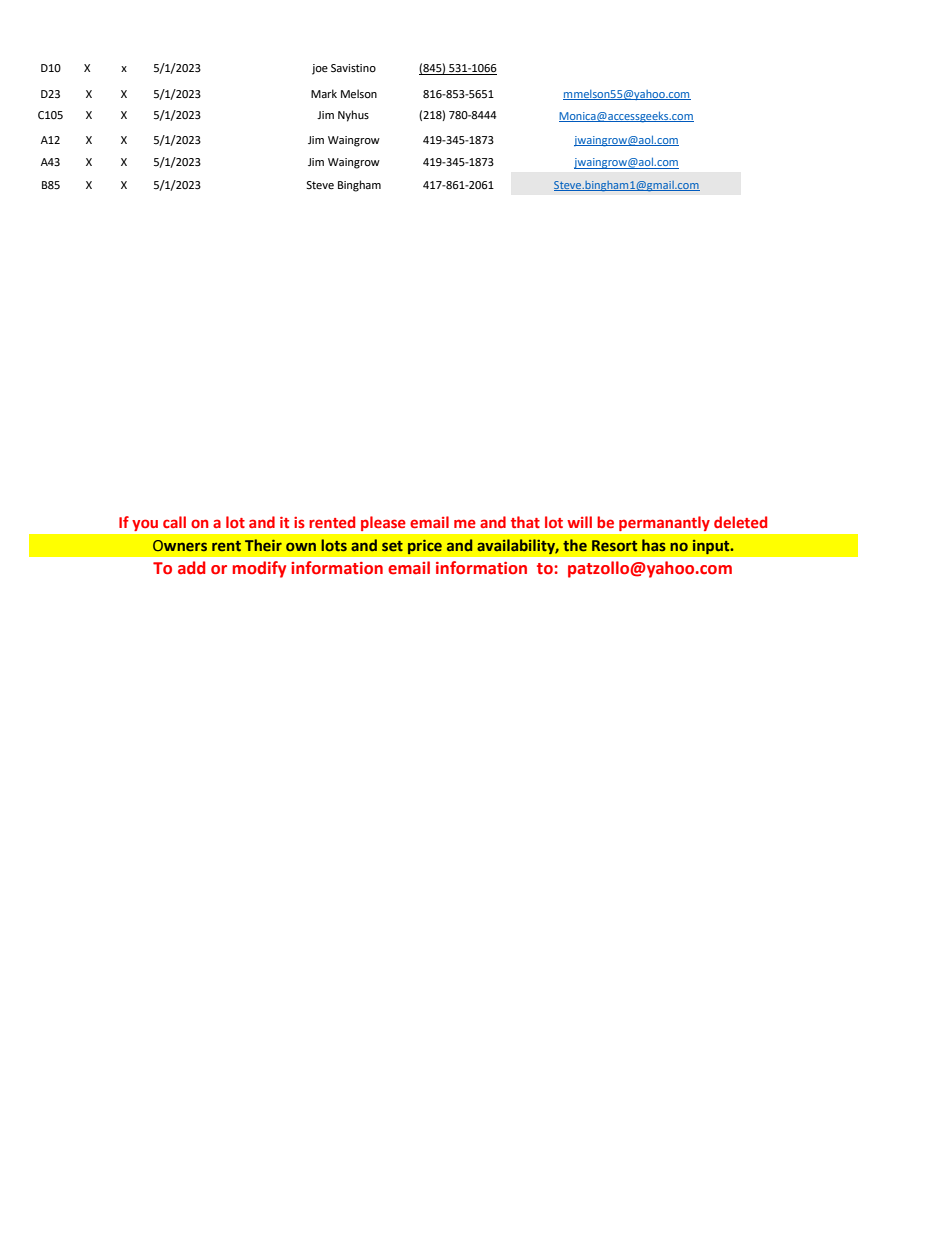  Describe the element at coordinates (320, 69) in the page. I see `joe` at that location.
